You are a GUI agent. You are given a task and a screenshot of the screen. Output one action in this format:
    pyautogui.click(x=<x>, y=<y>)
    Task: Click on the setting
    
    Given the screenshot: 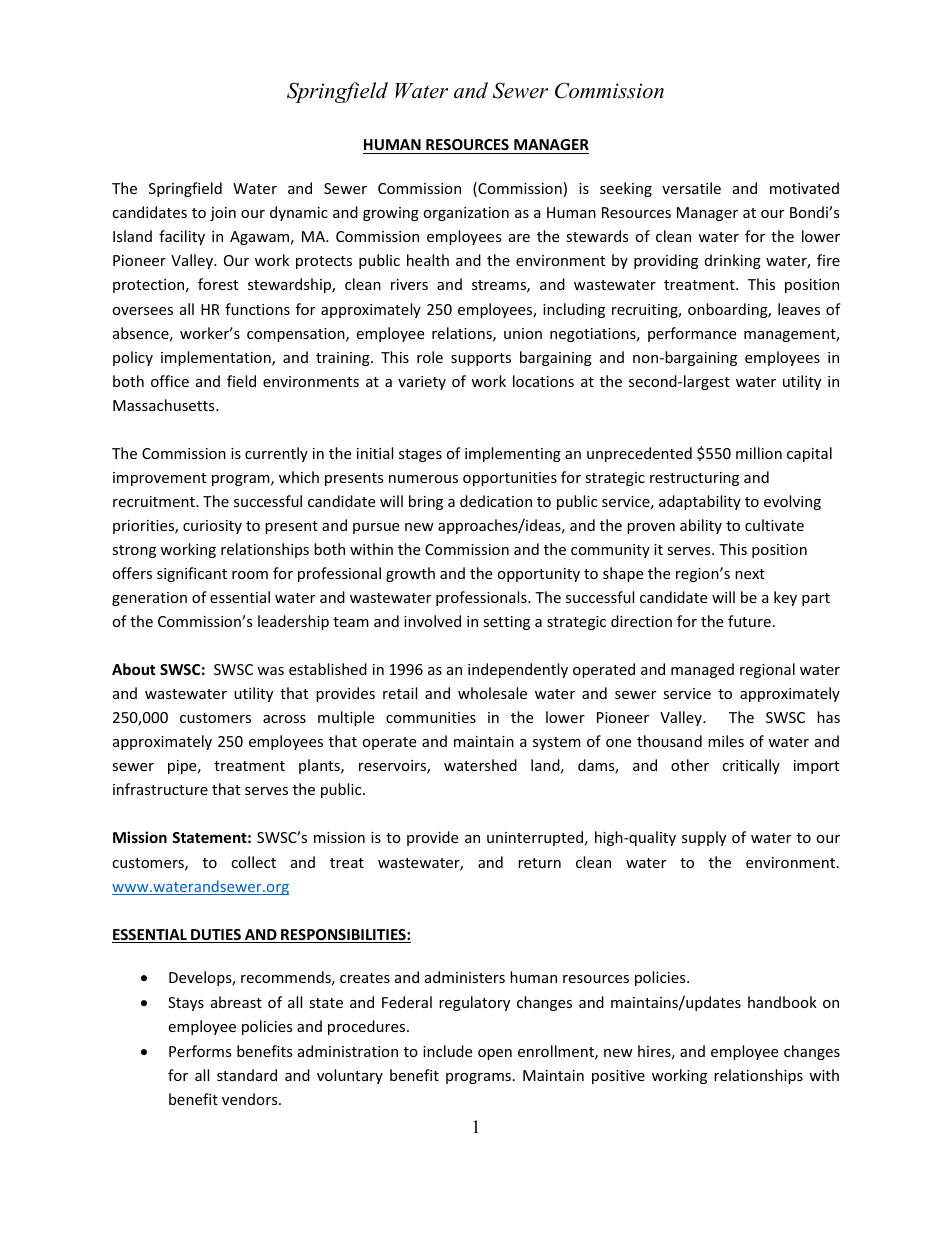 What is the action you would take?
    pyautogui.click(x=506, y=623)
